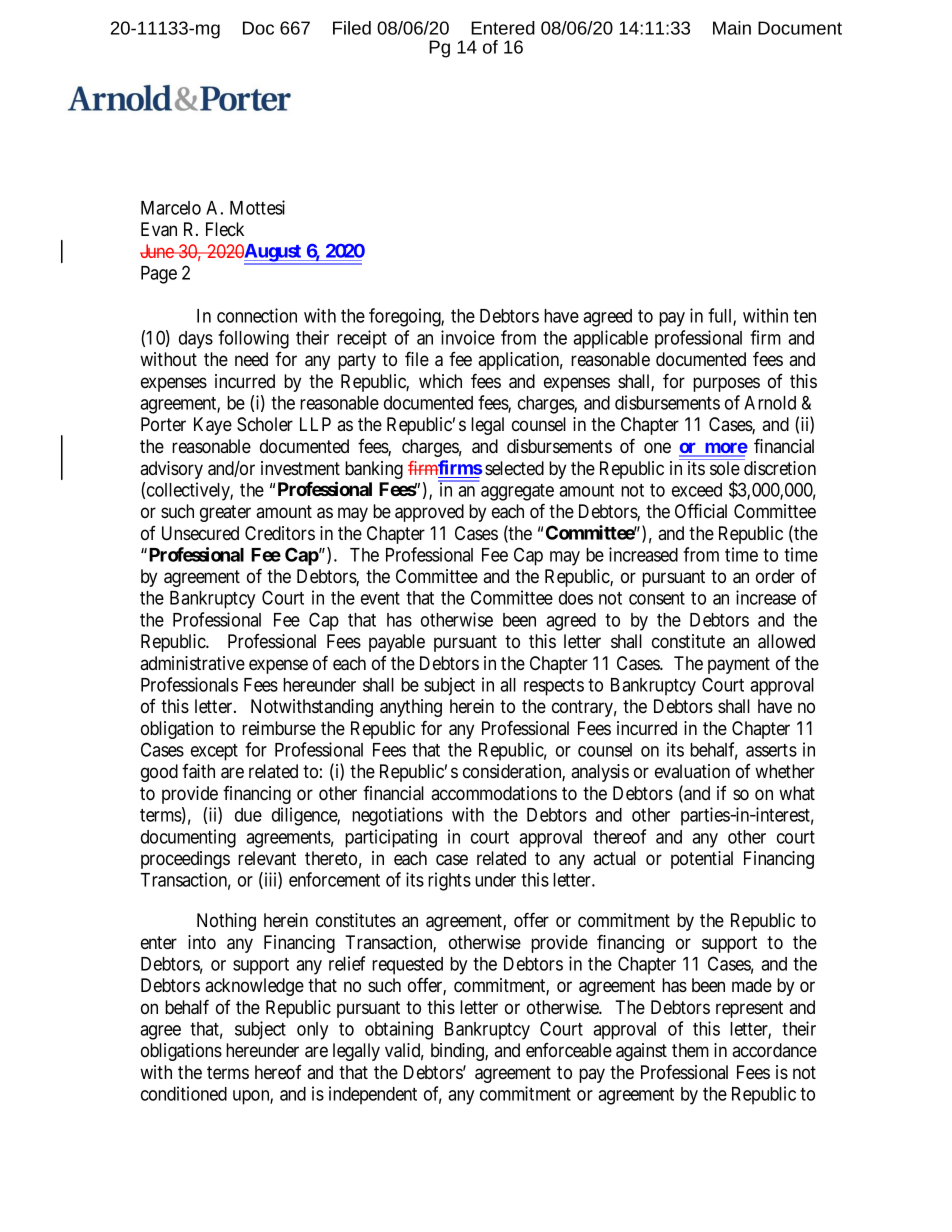 The height and width of the image is (1232, 952). I want to click on Main, so click(732, 28).
